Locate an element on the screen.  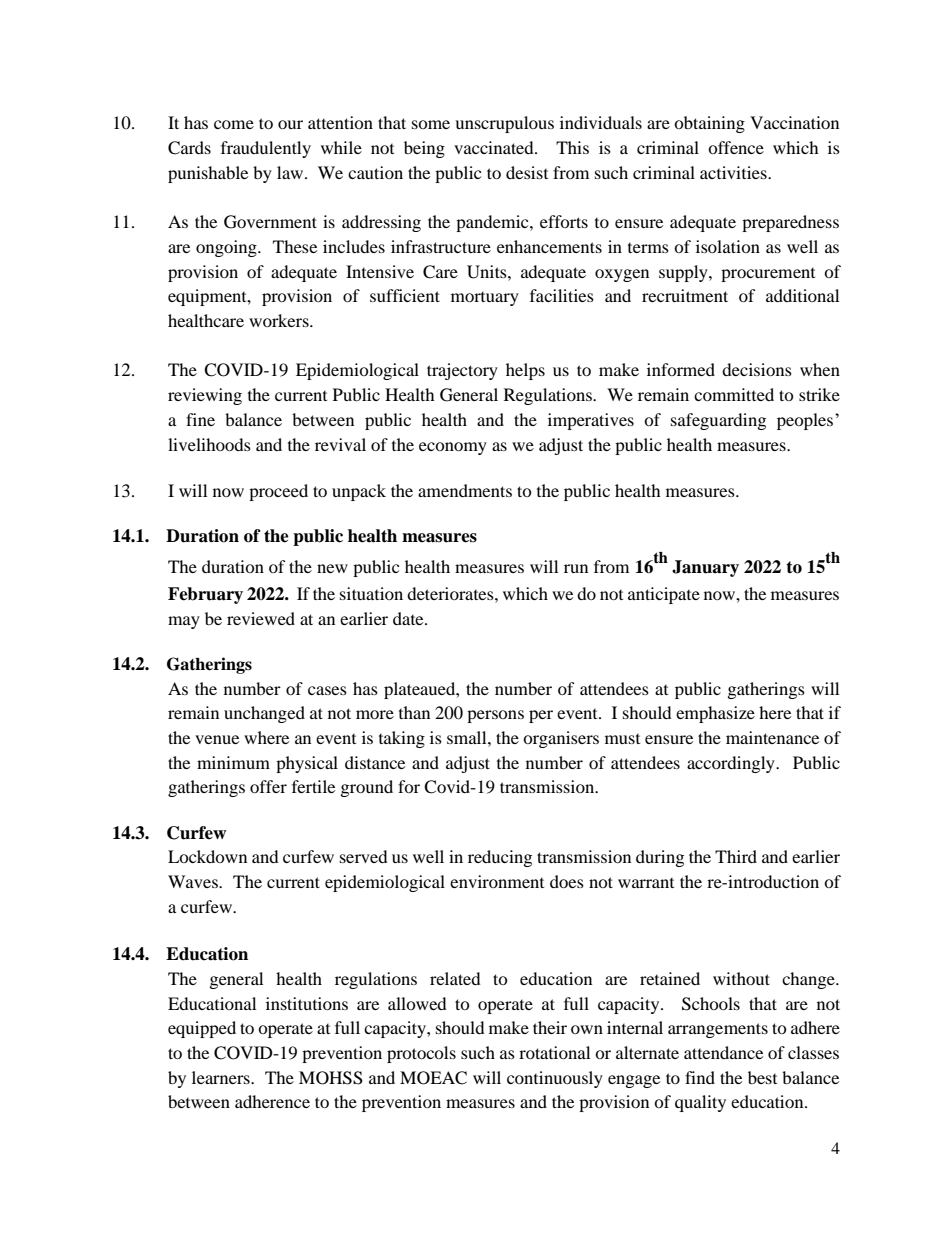
offence is located at coordinates (736, 147).
